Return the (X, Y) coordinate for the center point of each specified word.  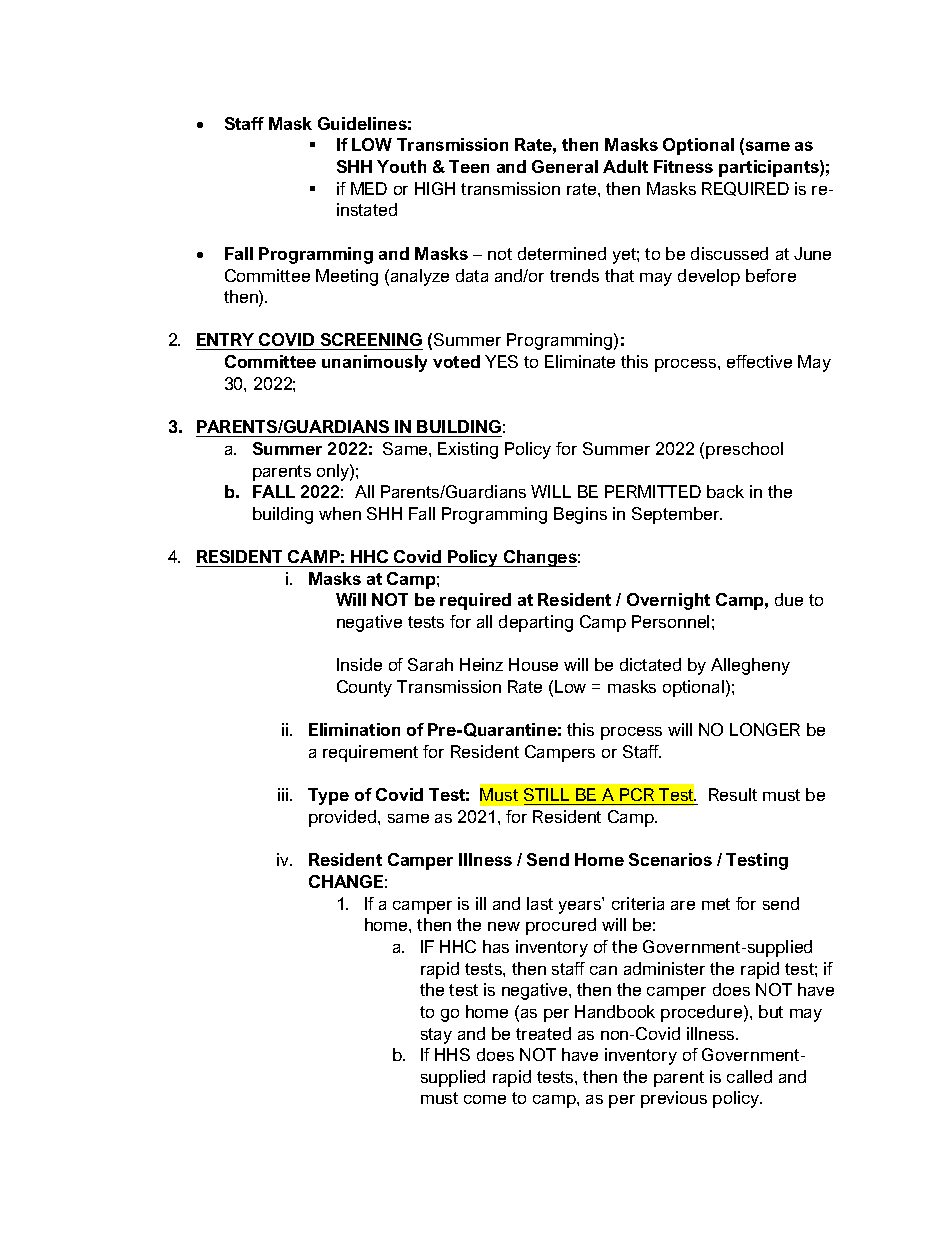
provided (344, 818)
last (540, 903)
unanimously (374, 363)
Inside (359, 664)
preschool (744, 450)
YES (501, 361)
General (565, 166)
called (749, 1076)
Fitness (683, 166)
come (485, 1099)
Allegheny (750, 666)
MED (369, 188)
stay (436, 1036)
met (716, 904)
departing (536, 623)
